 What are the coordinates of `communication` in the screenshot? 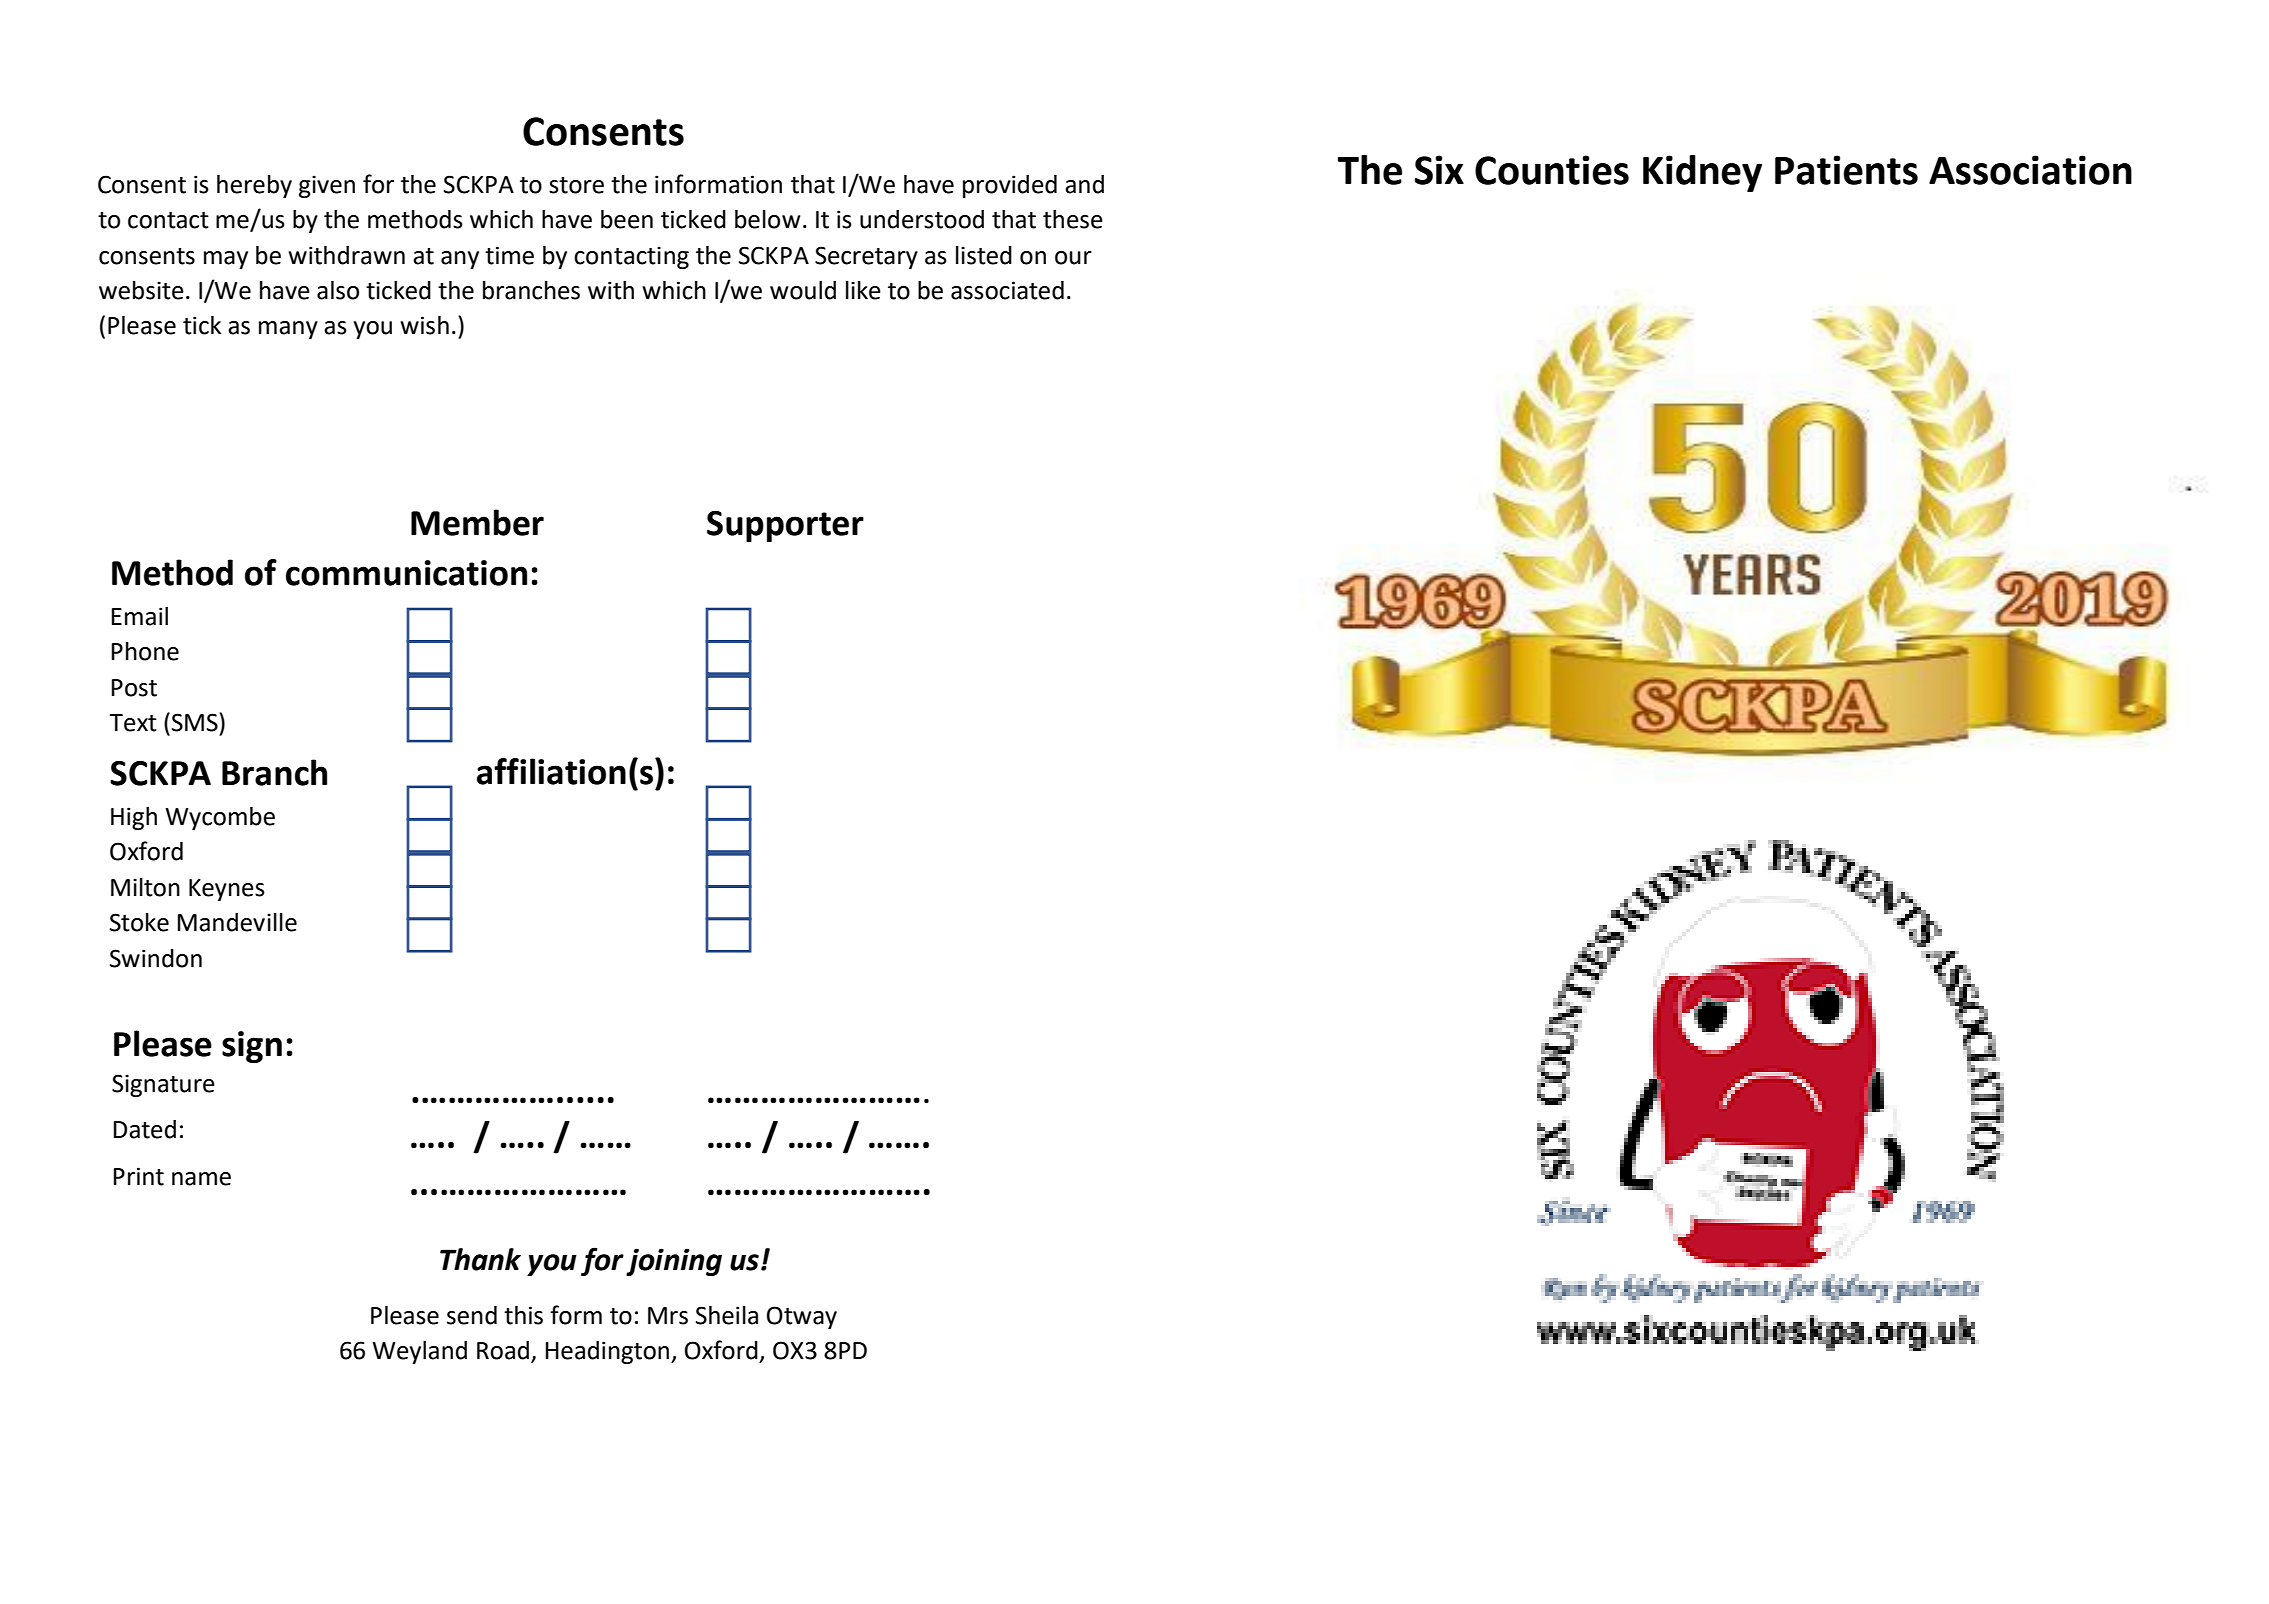 It's located at (406, 573).
